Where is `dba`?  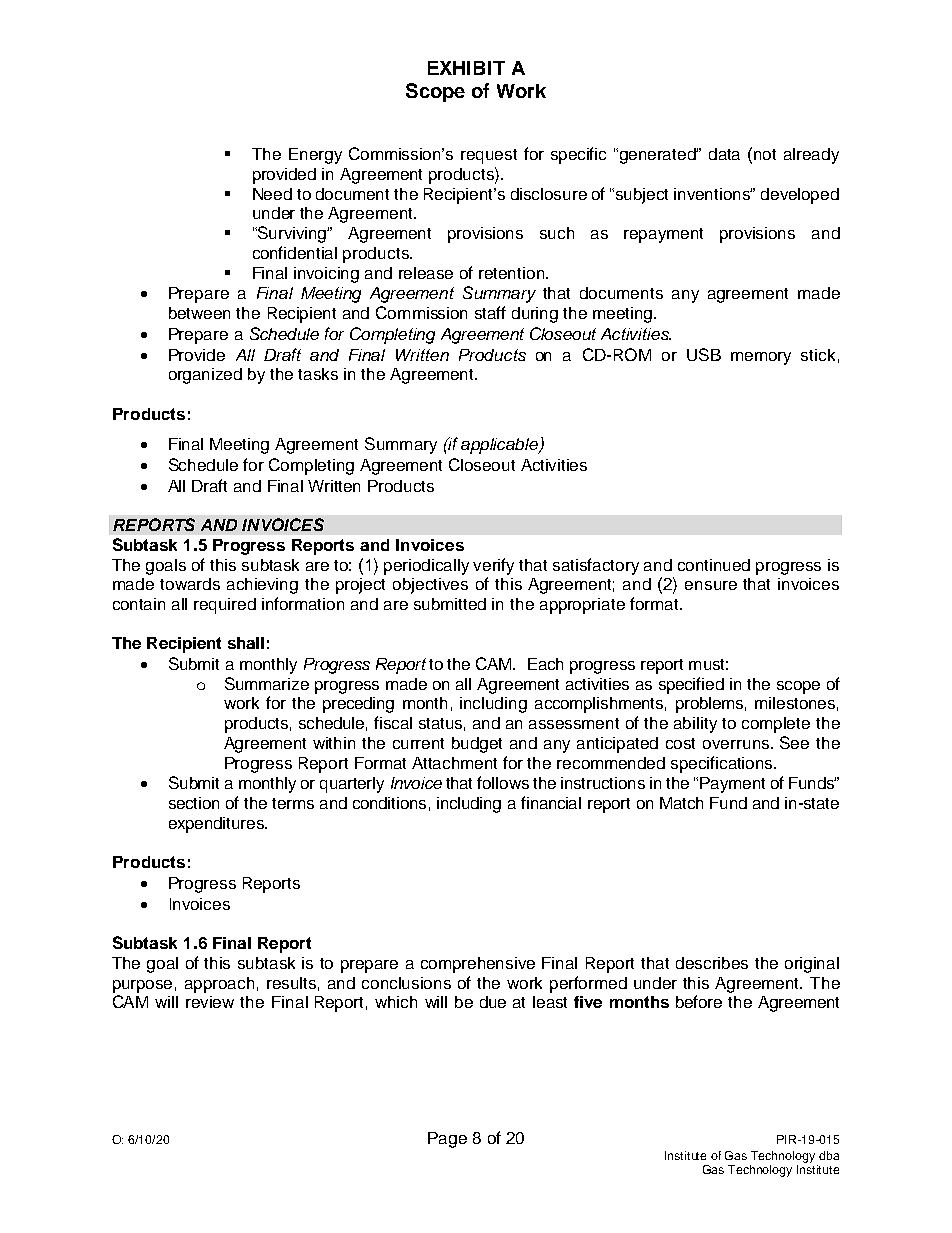 dba is located at coordinates (829, 1155).
